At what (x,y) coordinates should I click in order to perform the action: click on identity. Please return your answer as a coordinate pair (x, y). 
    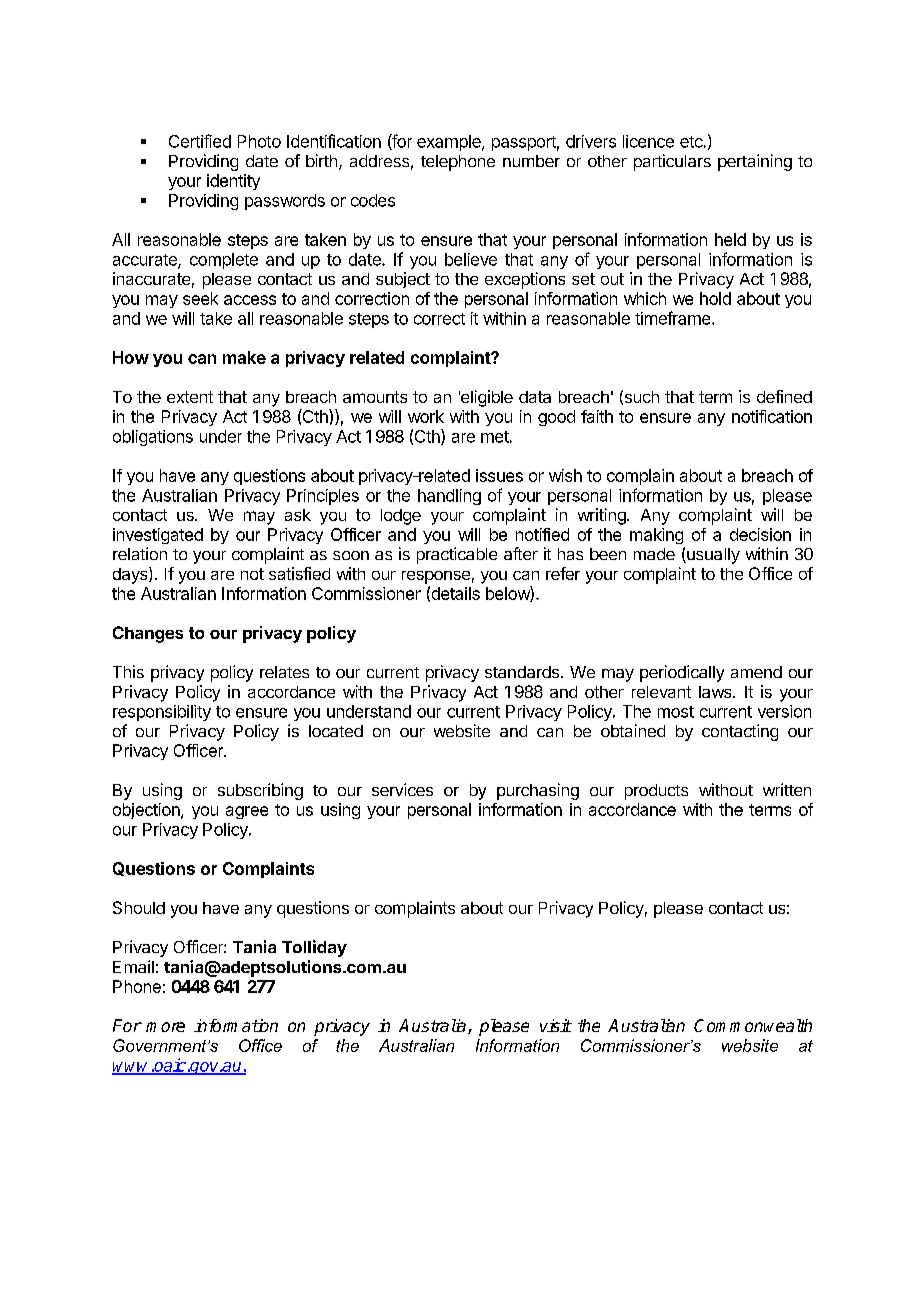
    Looking at the image, I should click on (233, 182).
